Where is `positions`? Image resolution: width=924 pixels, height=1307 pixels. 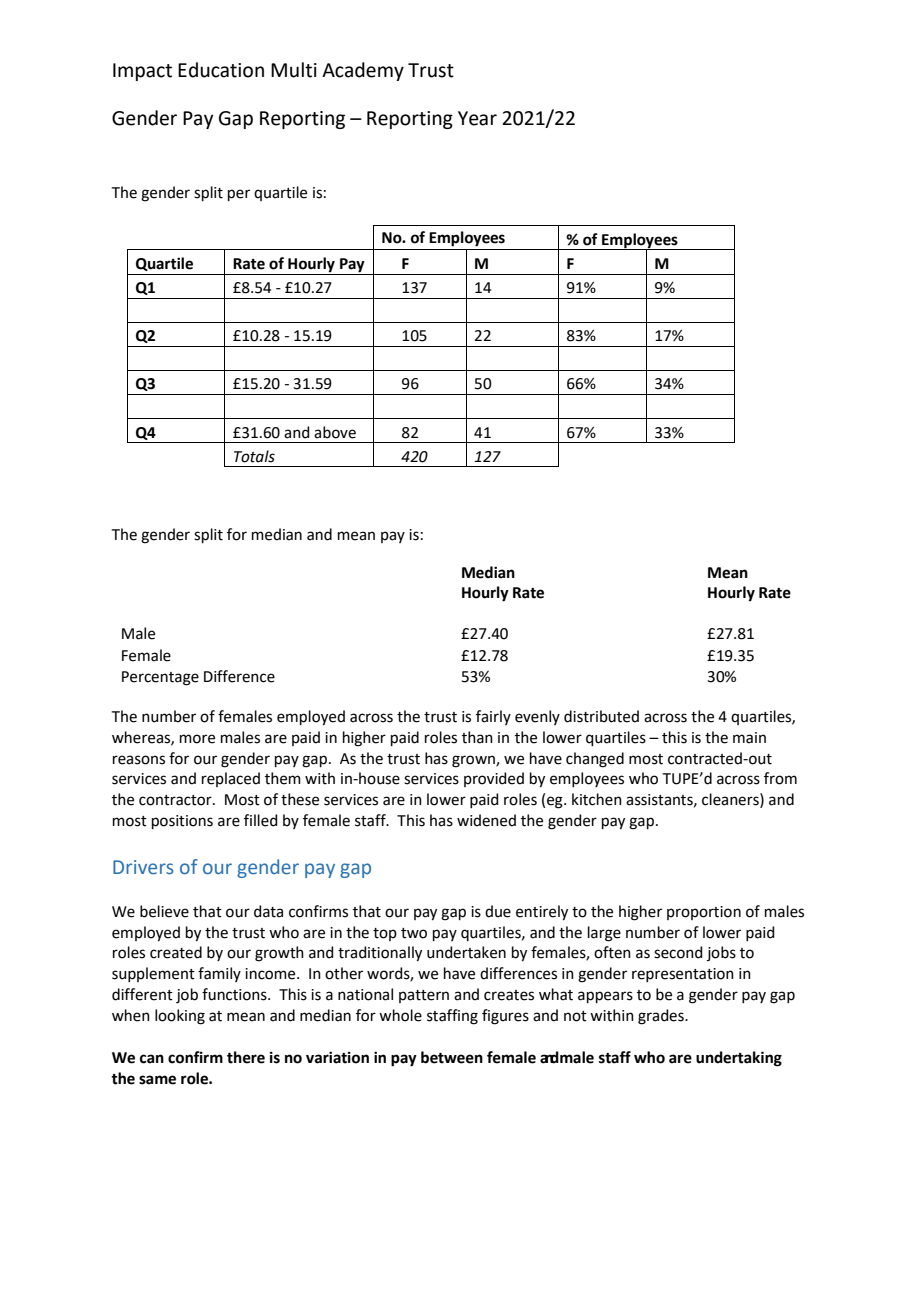
positions is located at coordinates (182, 822).
